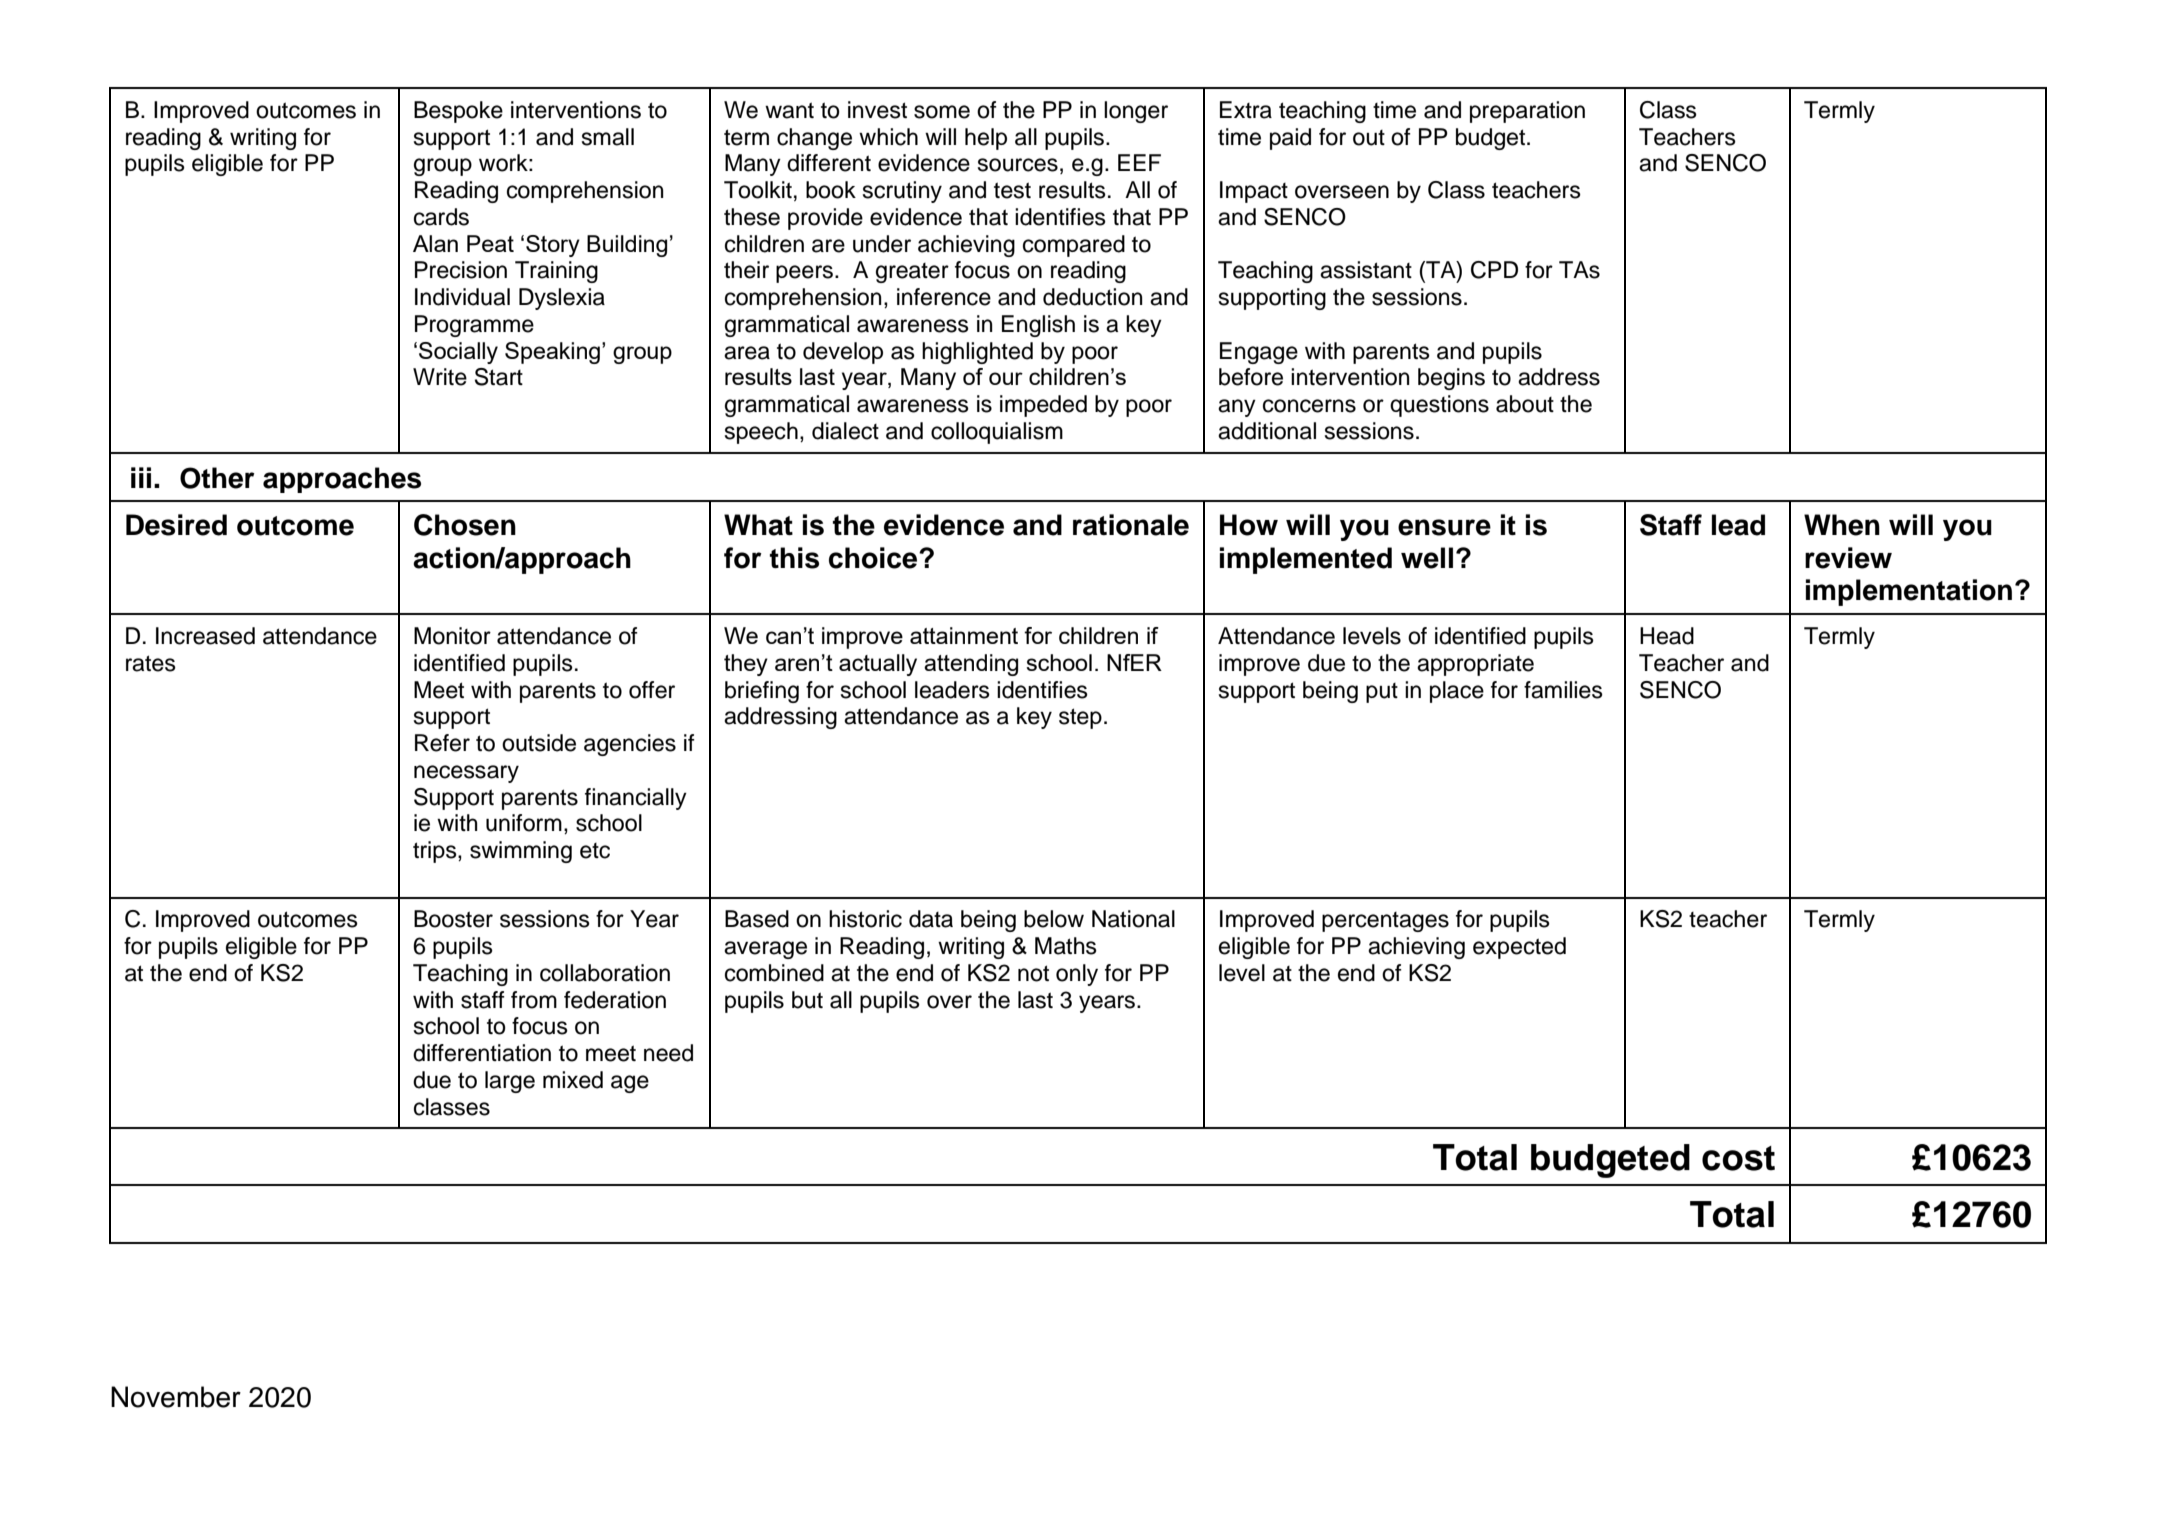 This page has width=2174, height=1537. Describe the element at coordinates (442, 743) in the page. I see `Refer` at that location.
